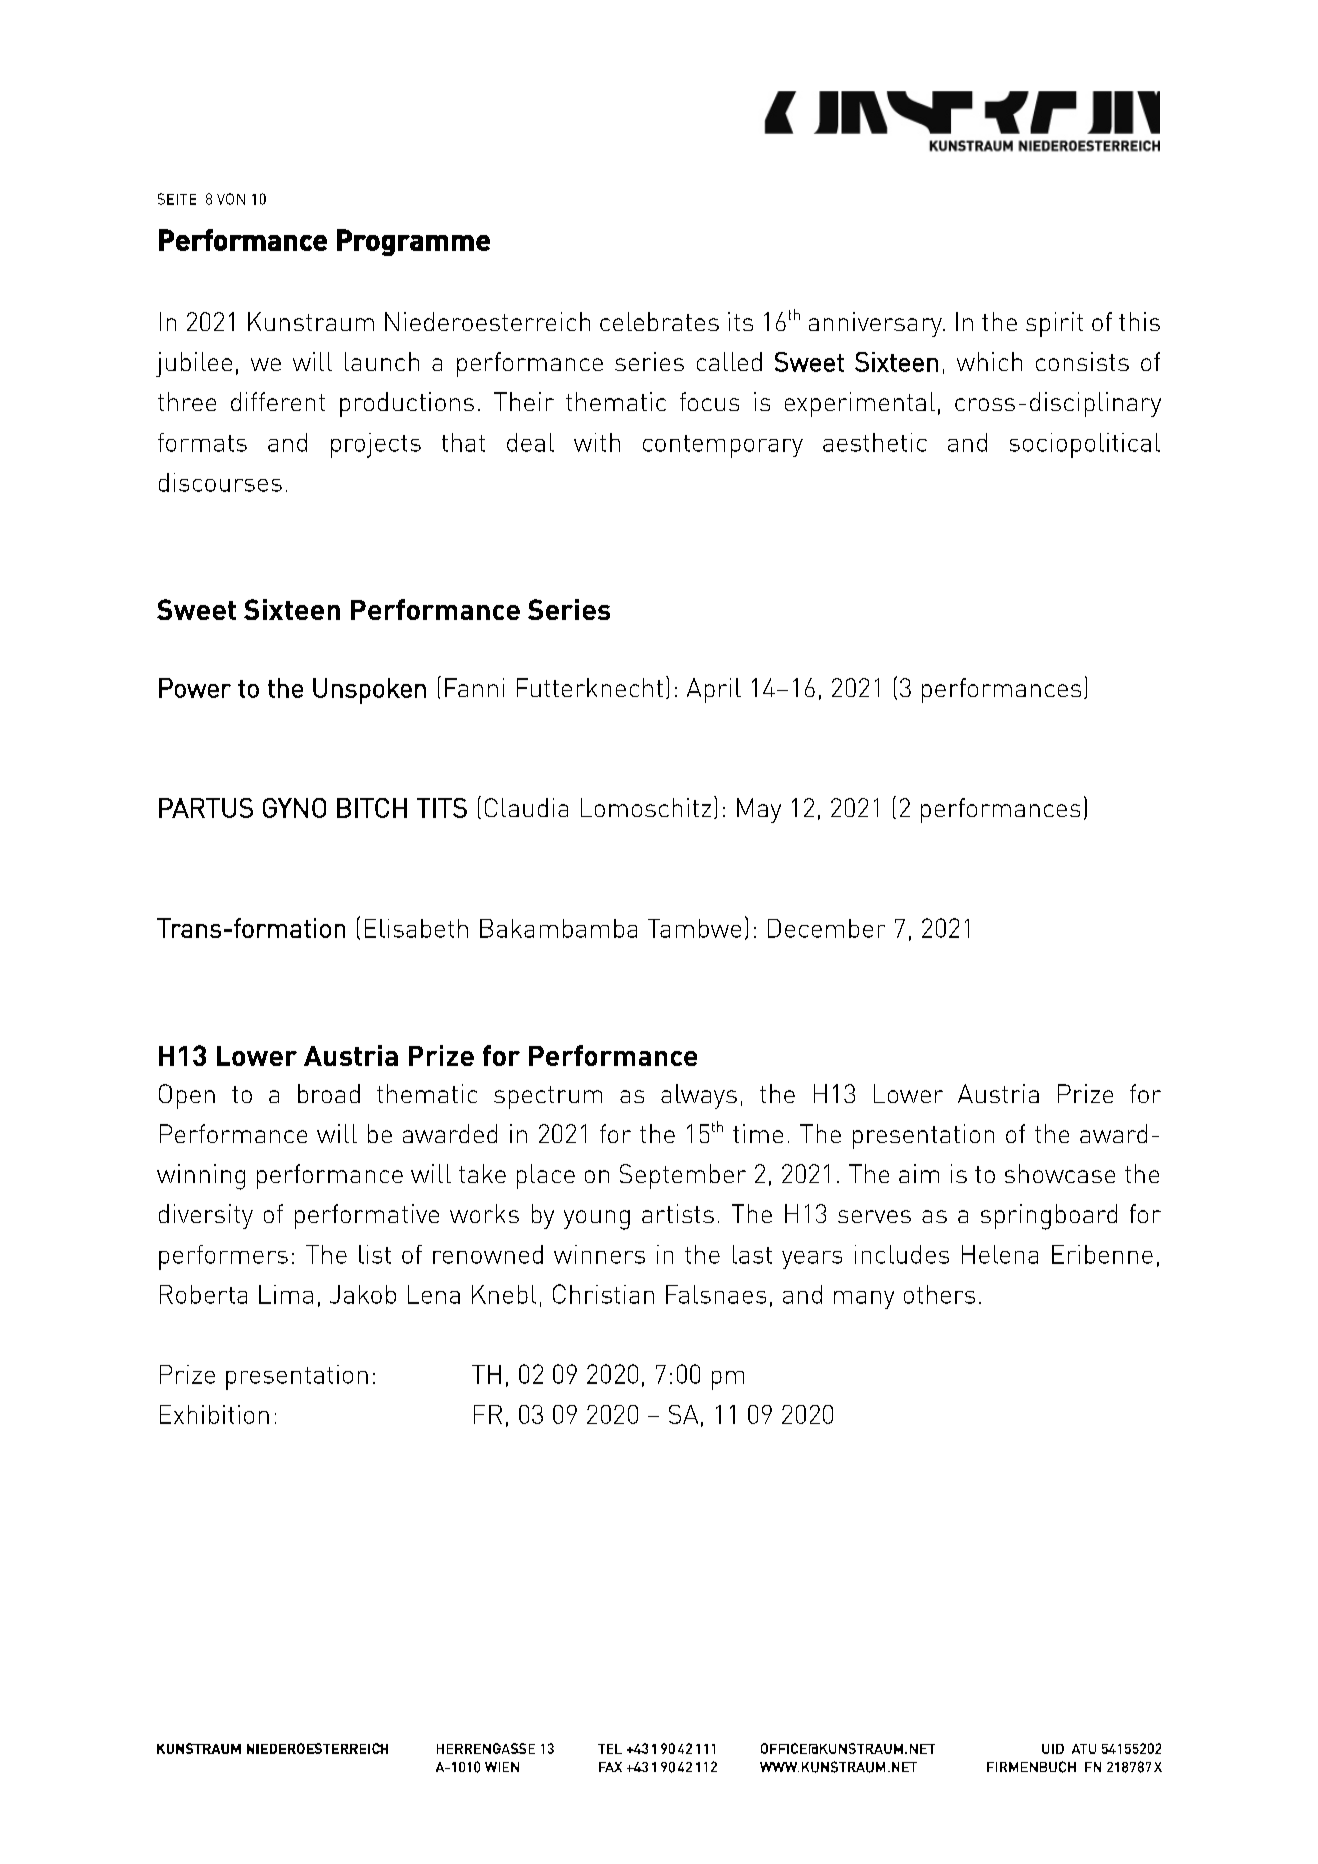  What do you see at coordinates (231, 199) in the screenshot?
I see `VON` at bounding box center [231, 199].
